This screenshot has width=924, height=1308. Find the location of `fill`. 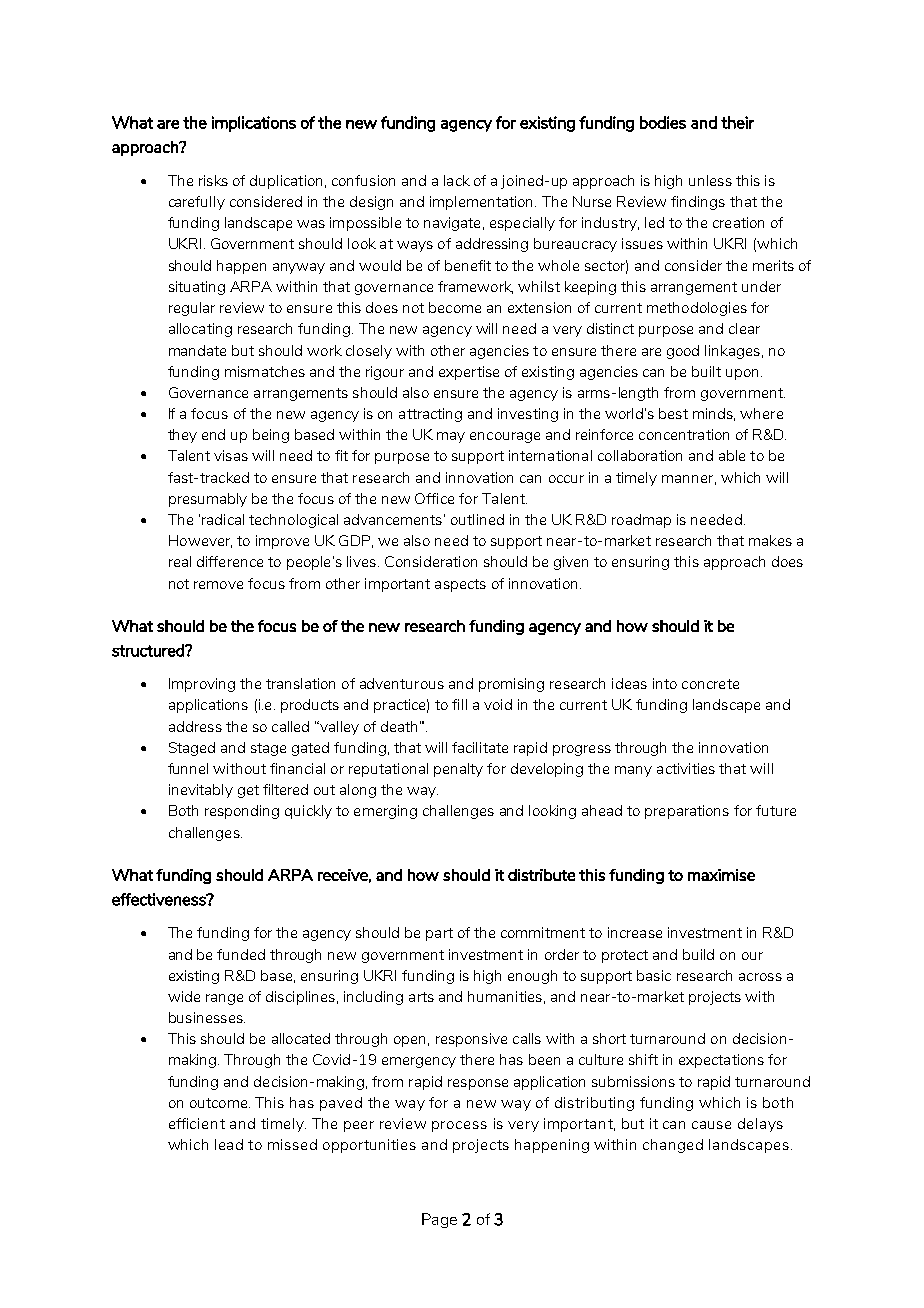

fill is located at coordinates (459, 704).
